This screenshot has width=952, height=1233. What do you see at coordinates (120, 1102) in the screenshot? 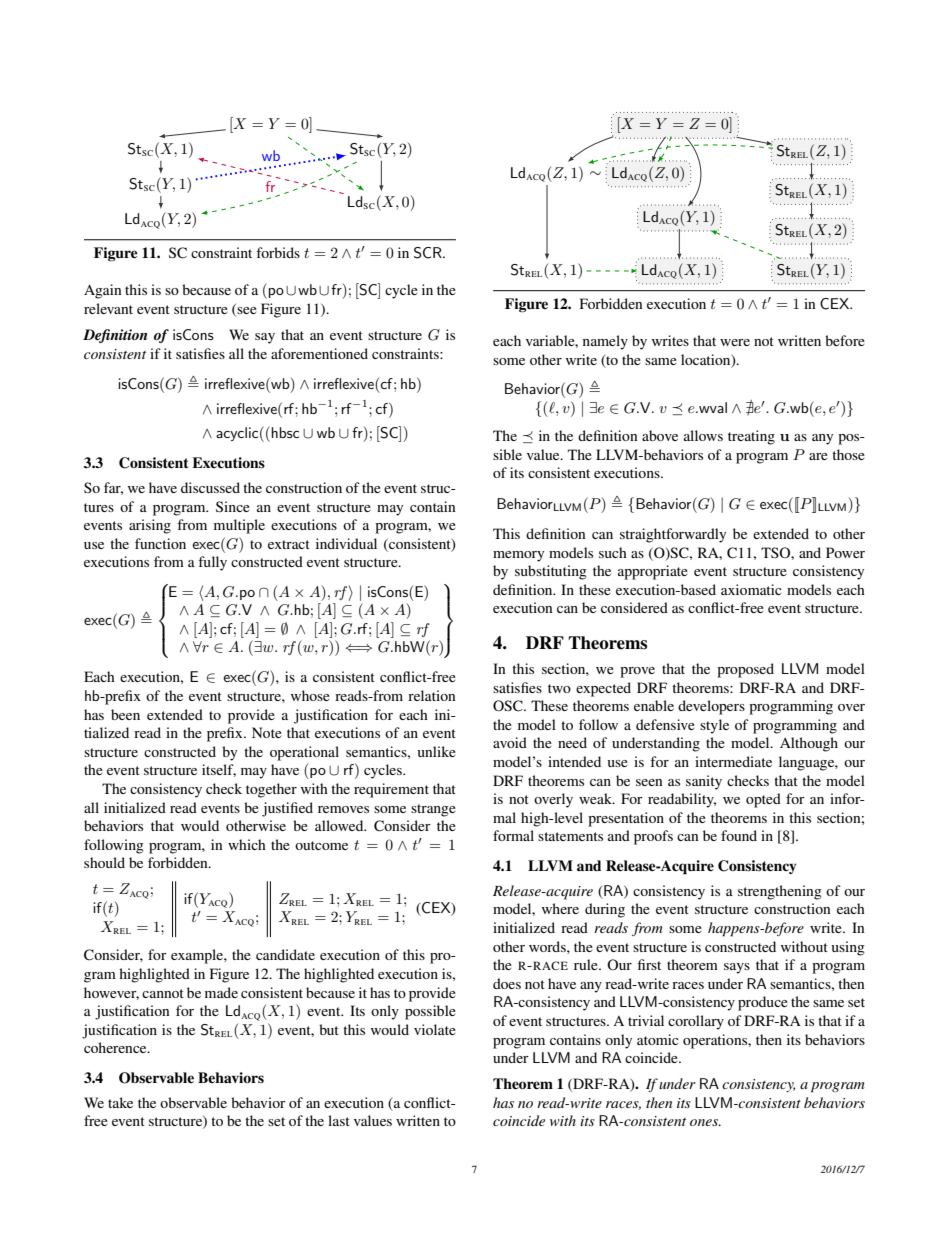
I see `take` at bounding box center [120, 1102].
